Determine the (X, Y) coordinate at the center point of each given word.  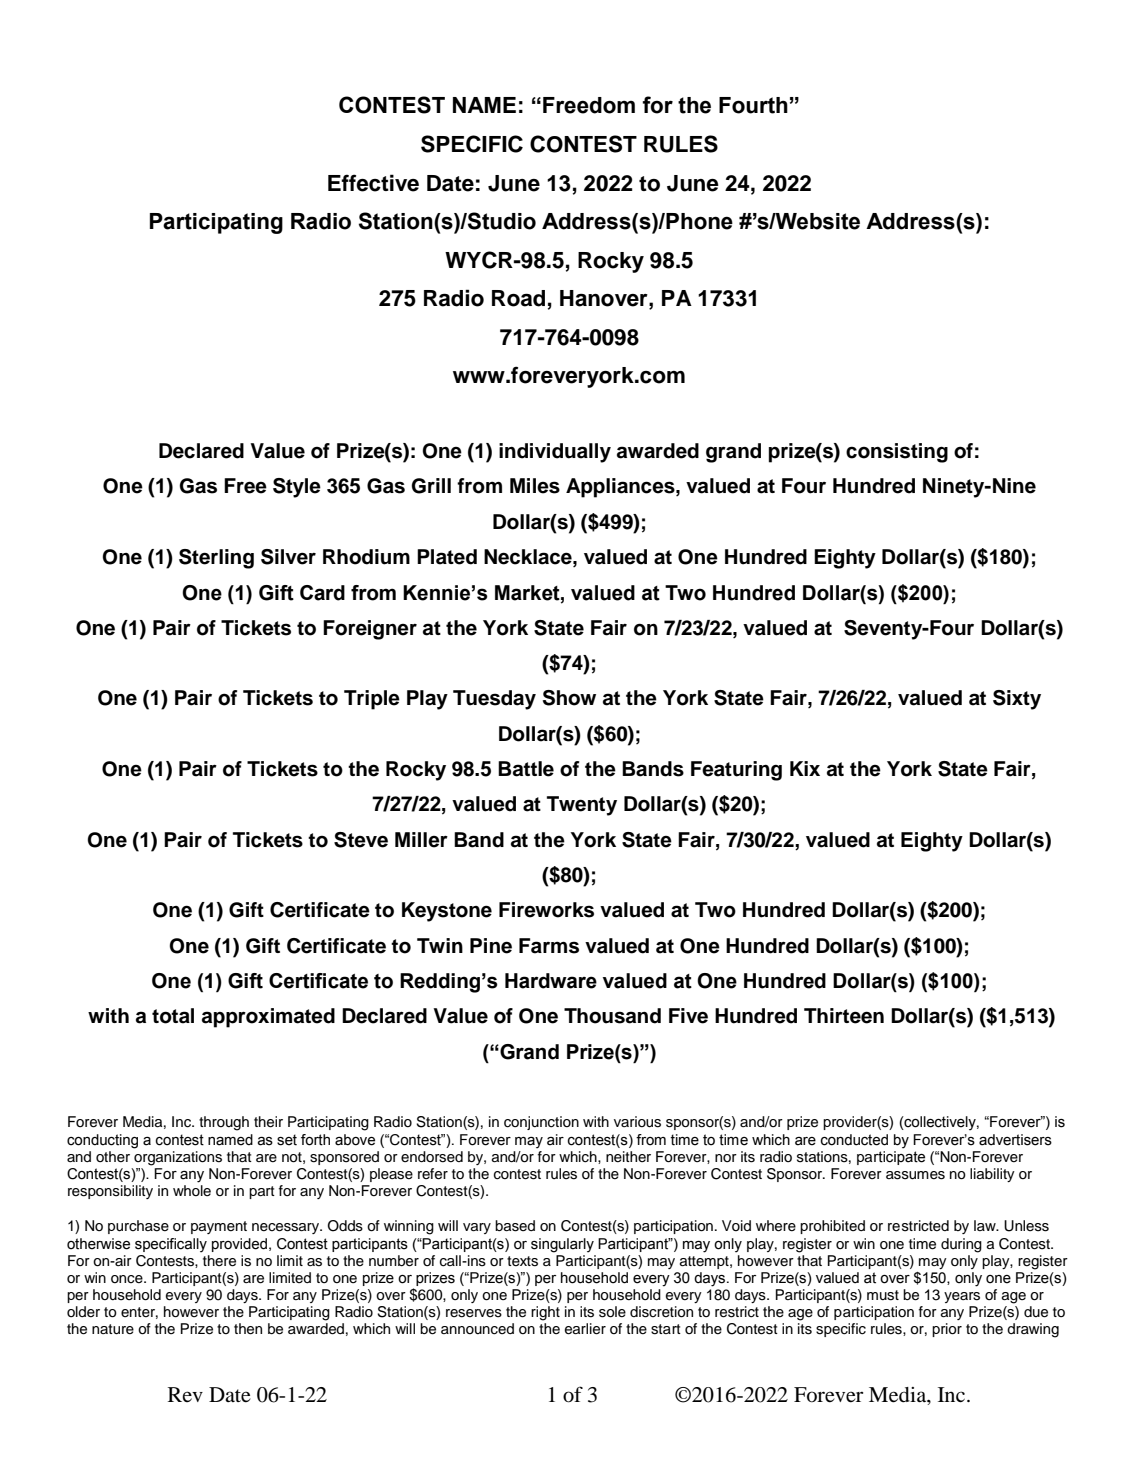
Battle (526, 769)
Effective (373, 183)
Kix (805, 768)
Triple (372, 700)
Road (518, 298)
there (219, 1261)
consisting (897, 453)
